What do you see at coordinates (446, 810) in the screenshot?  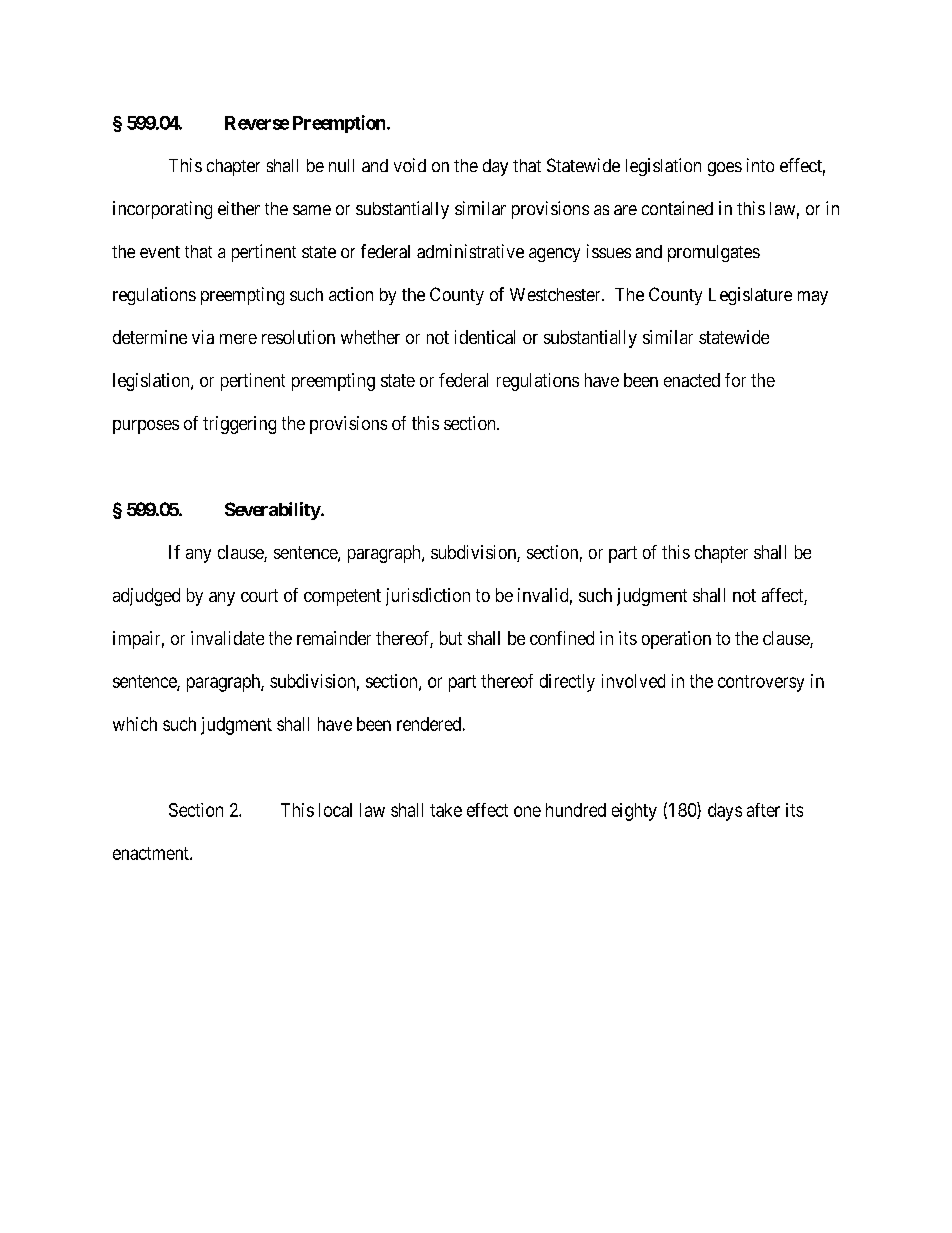 I see `take` at bounding box center [446, 810].
